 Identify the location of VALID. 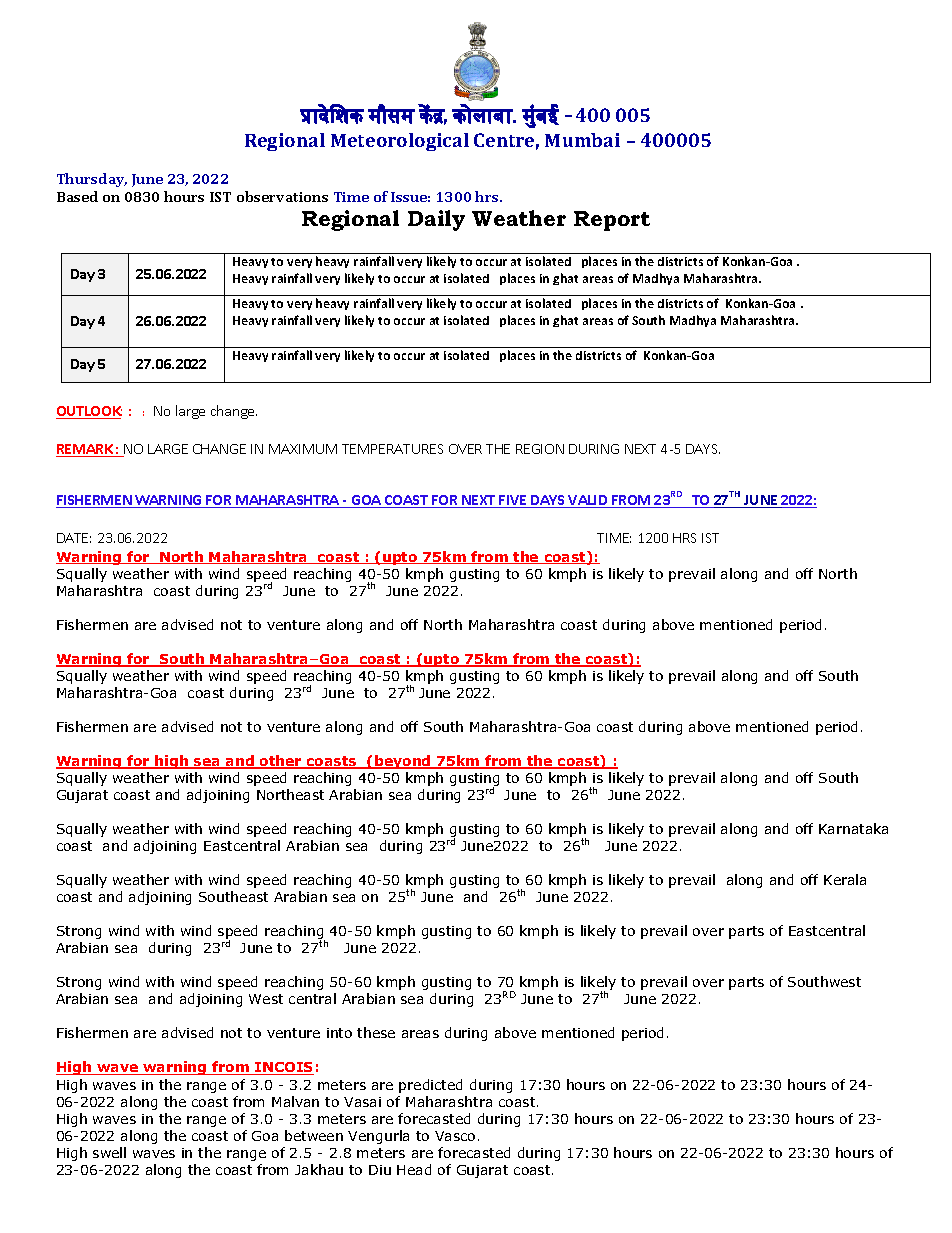
(588, 501).
